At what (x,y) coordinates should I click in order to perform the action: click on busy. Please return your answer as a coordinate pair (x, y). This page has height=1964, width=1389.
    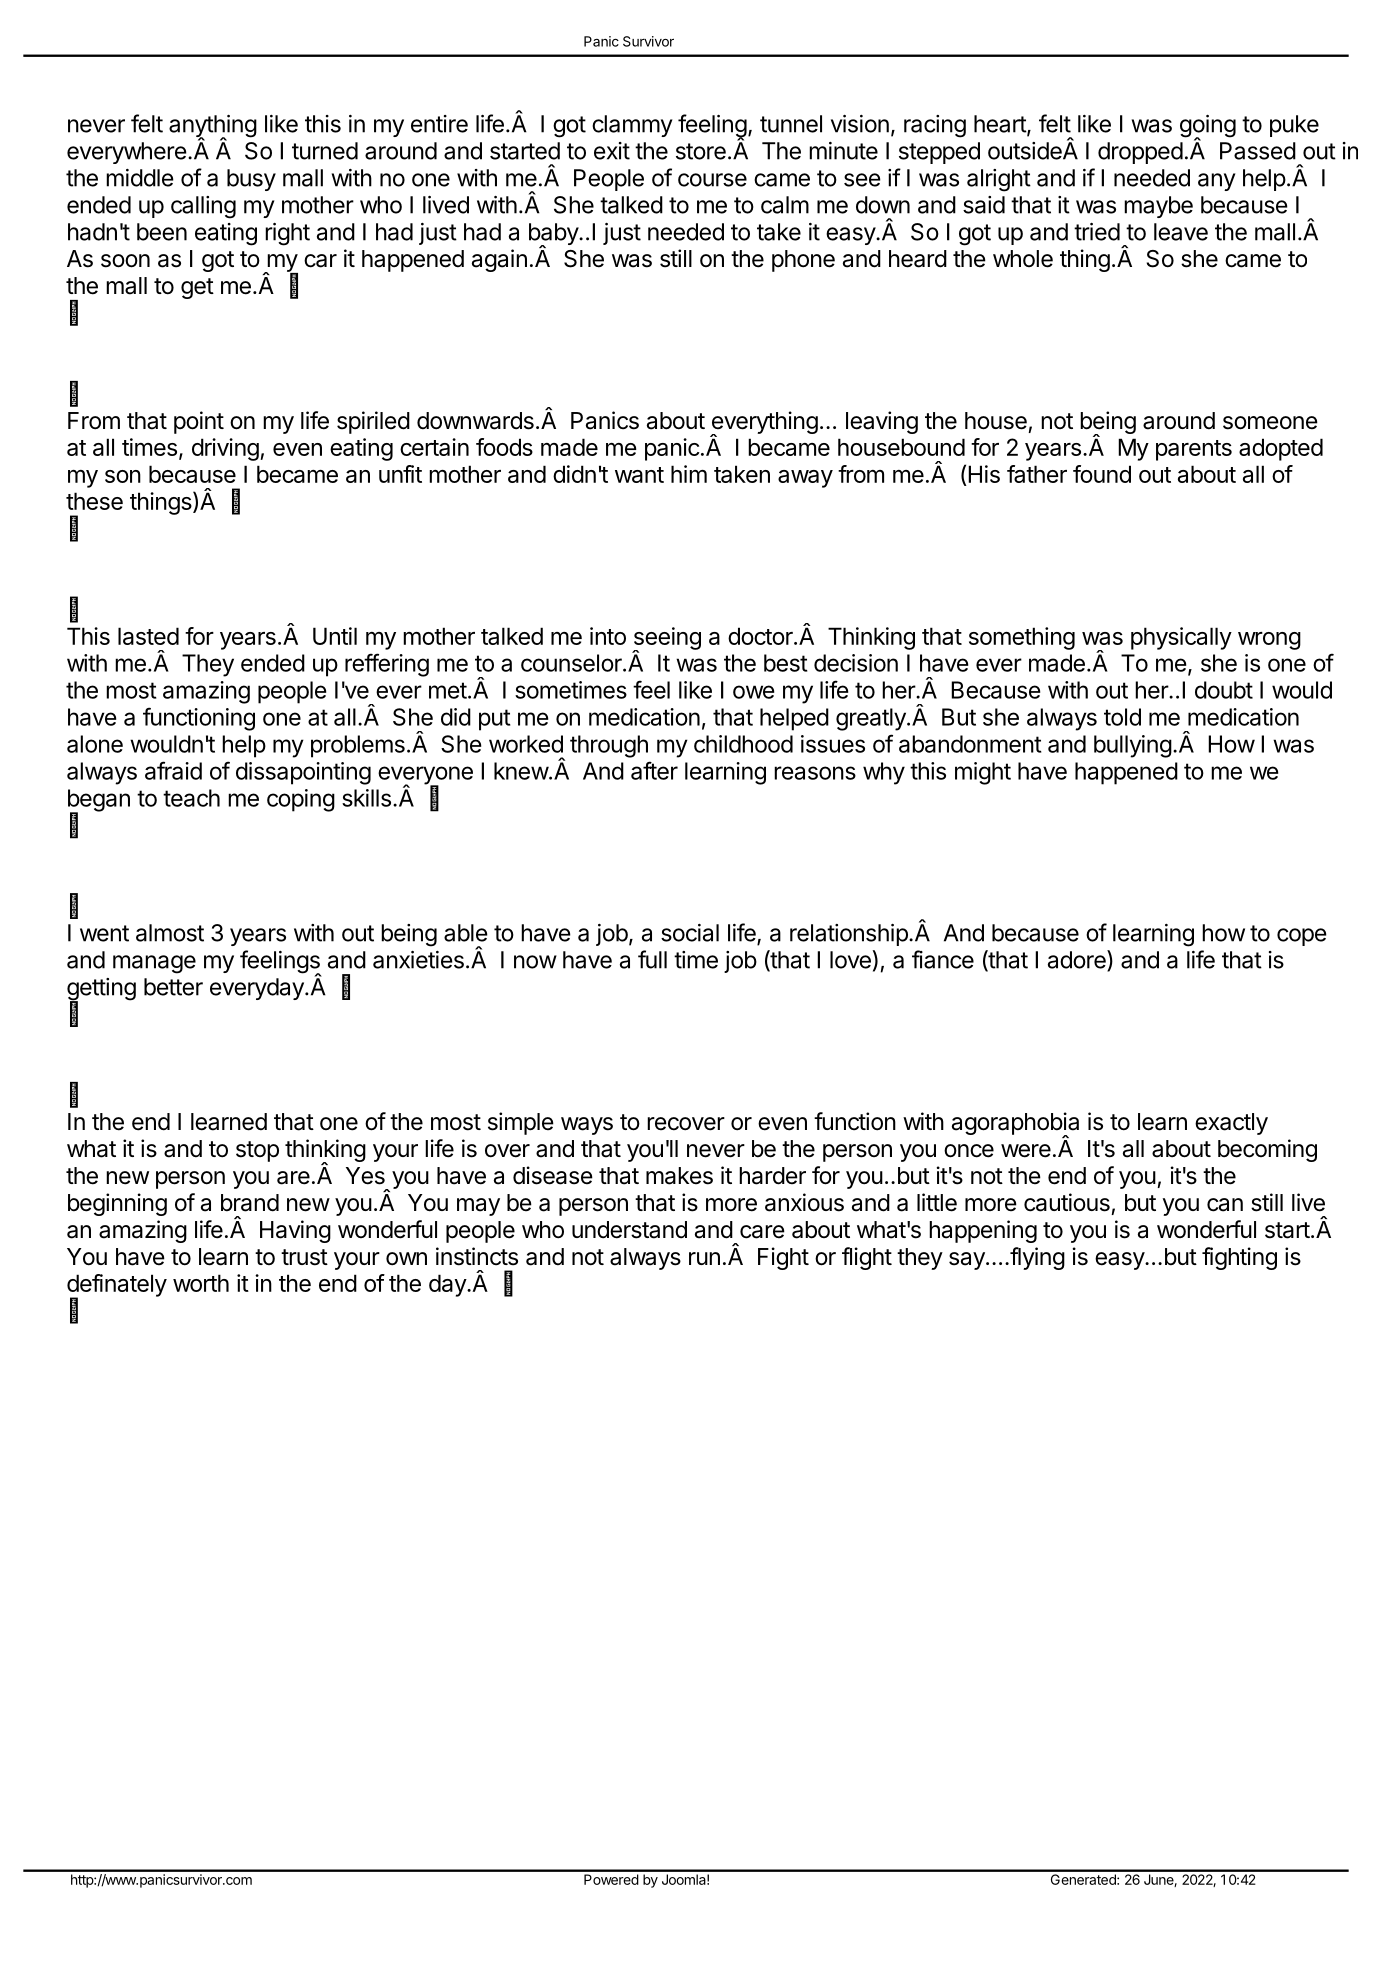
    Looking at the image, I should click on (251, 180).
